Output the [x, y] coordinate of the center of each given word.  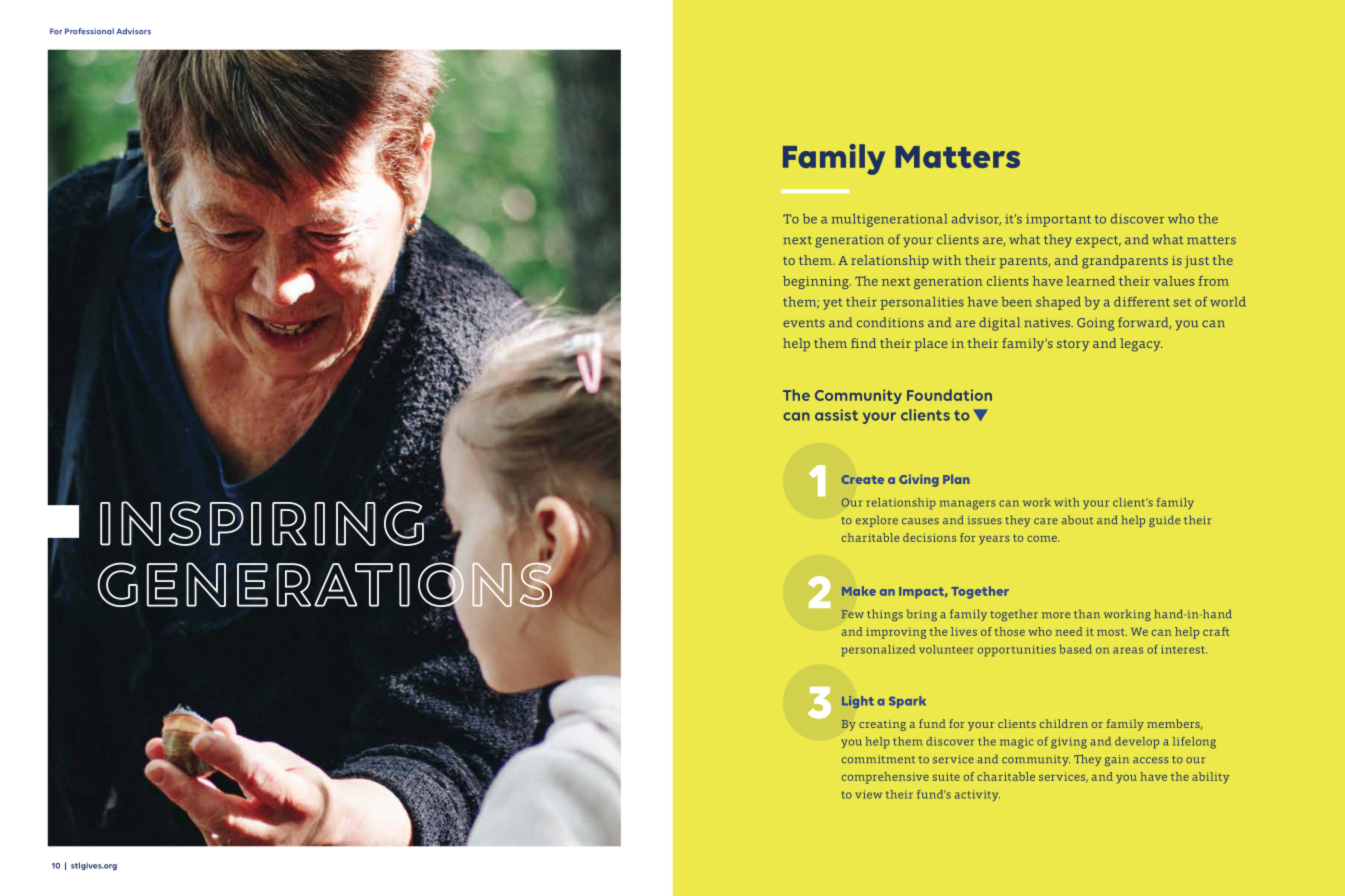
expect [1098, 242]
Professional [89, 31]
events [804, 323]
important [1058, 220]
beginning [817, 282]
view [869, 794]
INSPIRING [262, 523]
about [1077, 519]
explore [877, 521]
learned [1090, 281]
